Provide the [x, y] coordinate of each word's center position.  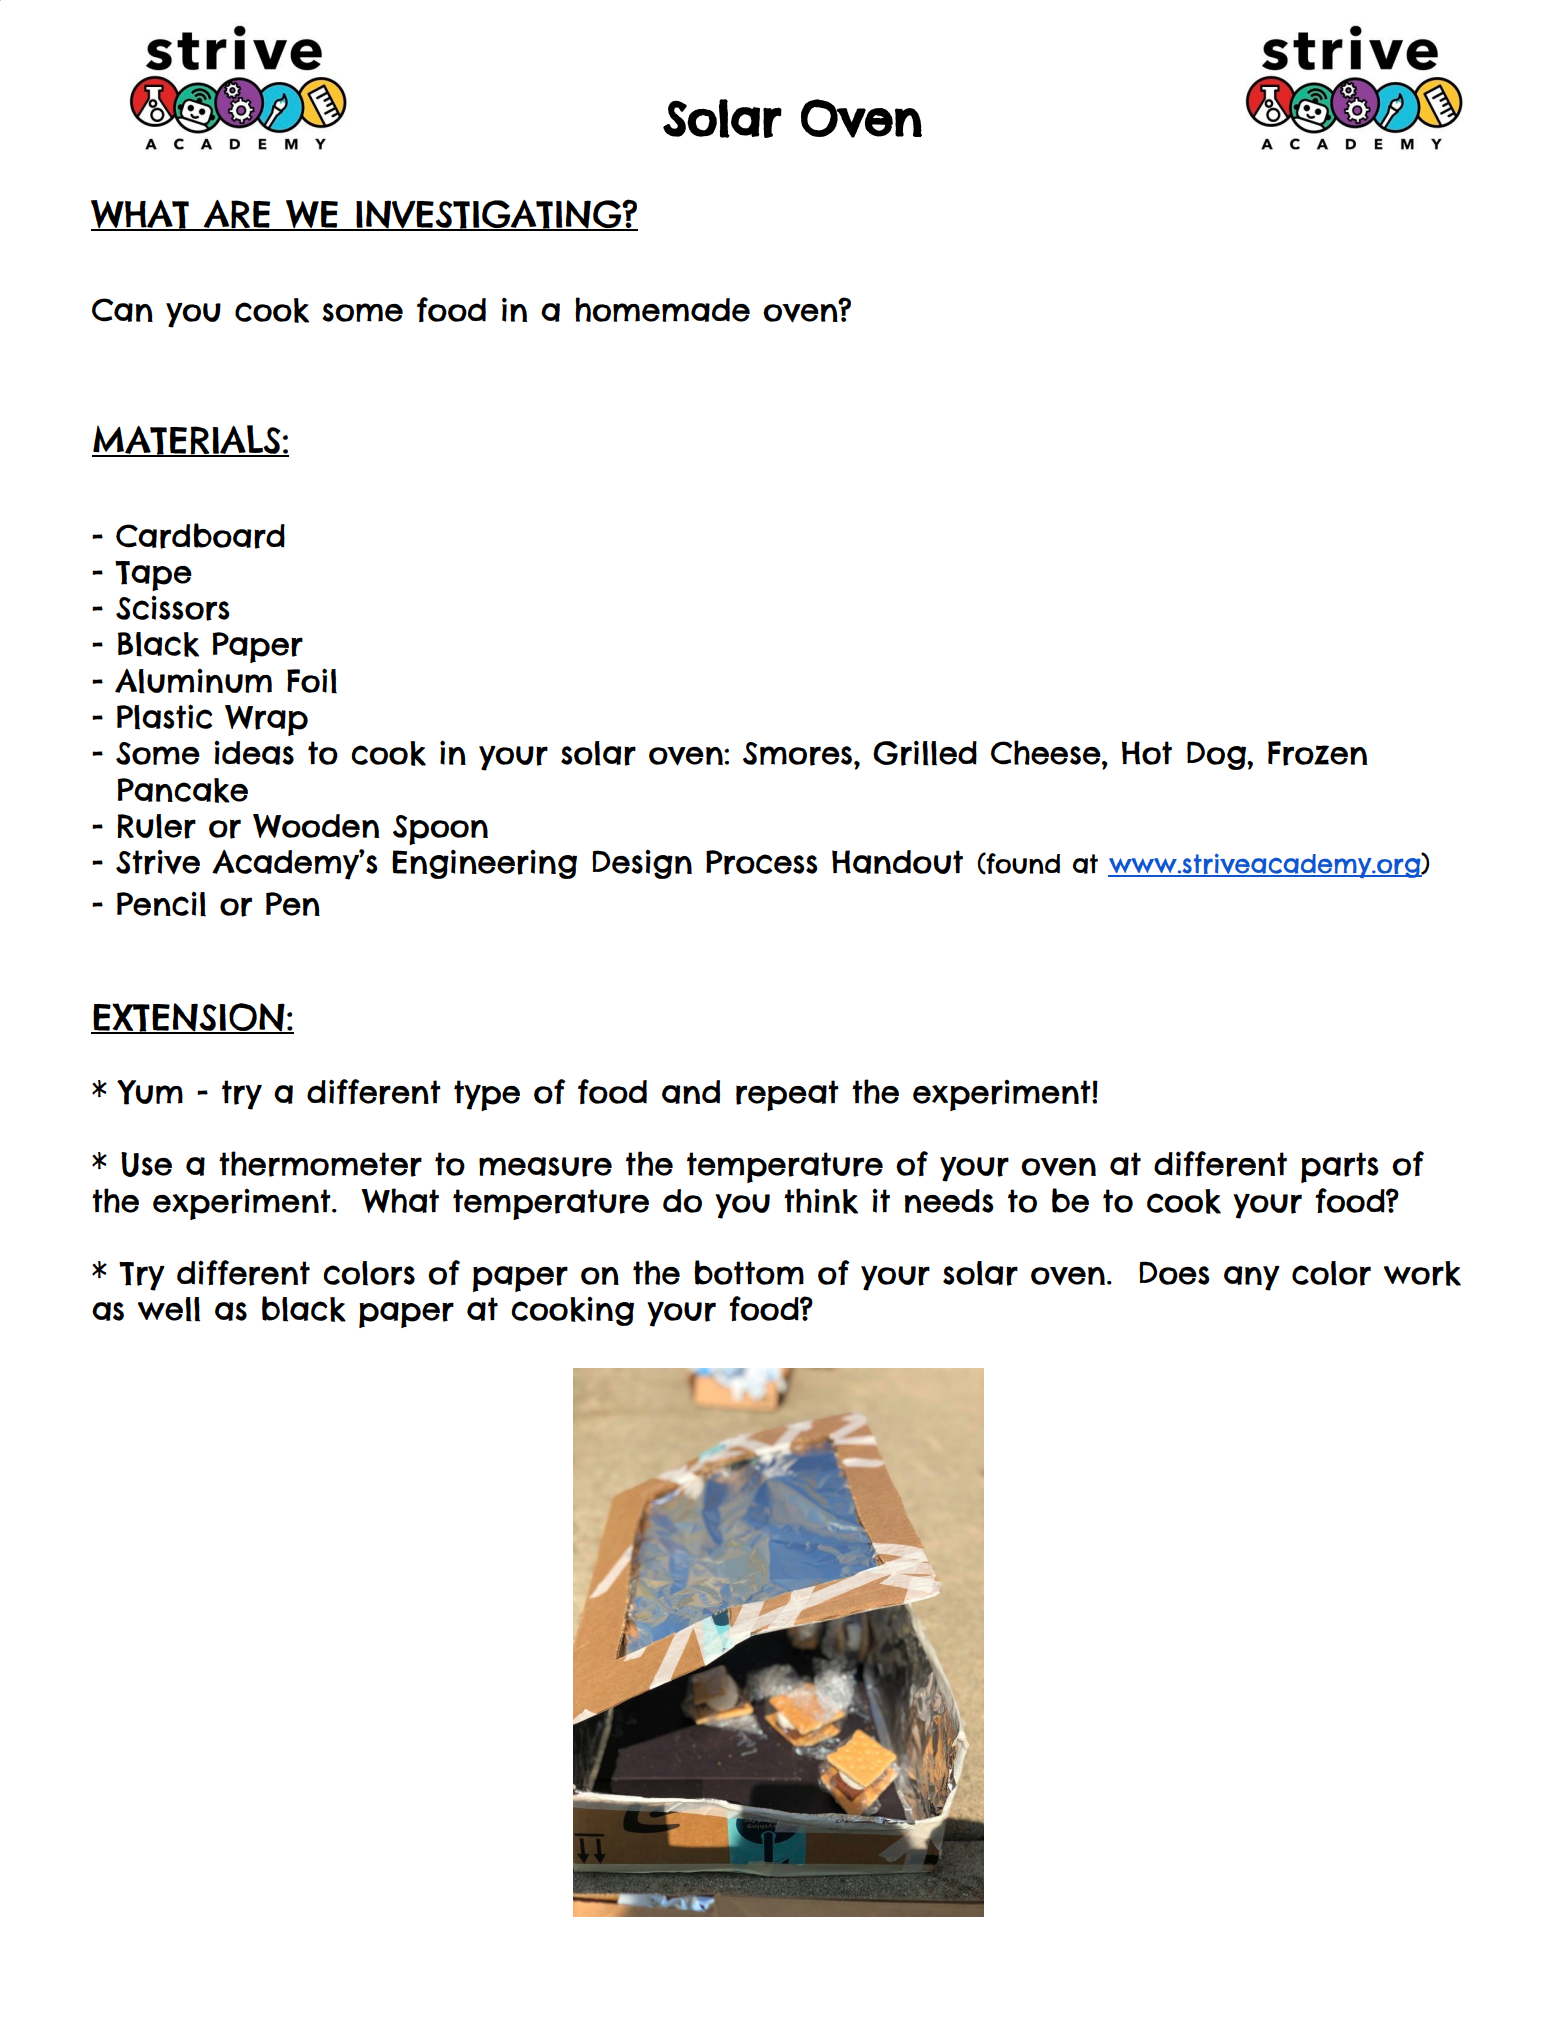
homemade [662, 309]
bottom [749, 1272]
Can [122, 310]
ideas [254, 752]
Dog [1217, 755]
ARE [237, 215]
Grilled [925, 753]
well [169, 1309]
